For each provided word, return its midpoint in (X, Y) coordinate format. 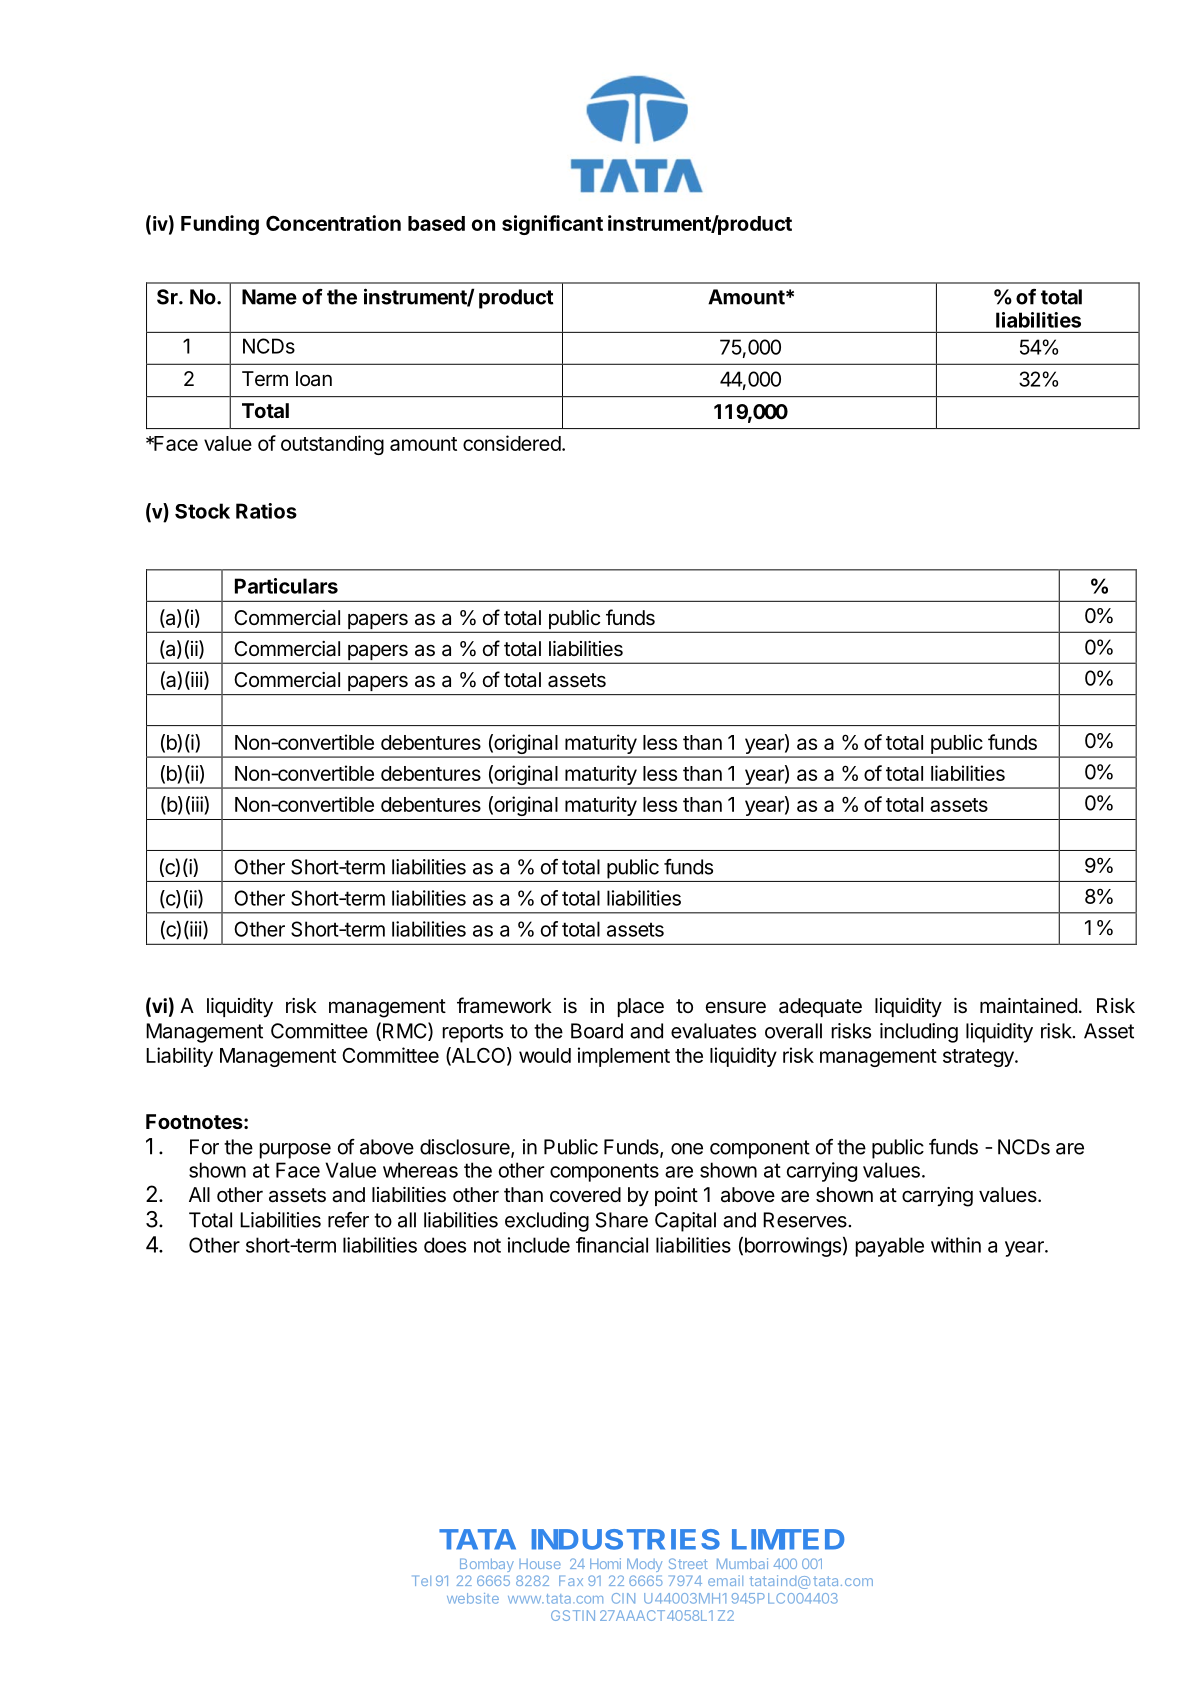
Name (269, 297)
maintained (1028, 1006)
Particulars (286, 586)
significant (552, 225)
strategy (979, 1058)
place (641, 1007)
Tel (421, 1580)
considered (512, 443)
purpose (295, 1151)
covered (585, 1194)
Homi (605, 1563)
